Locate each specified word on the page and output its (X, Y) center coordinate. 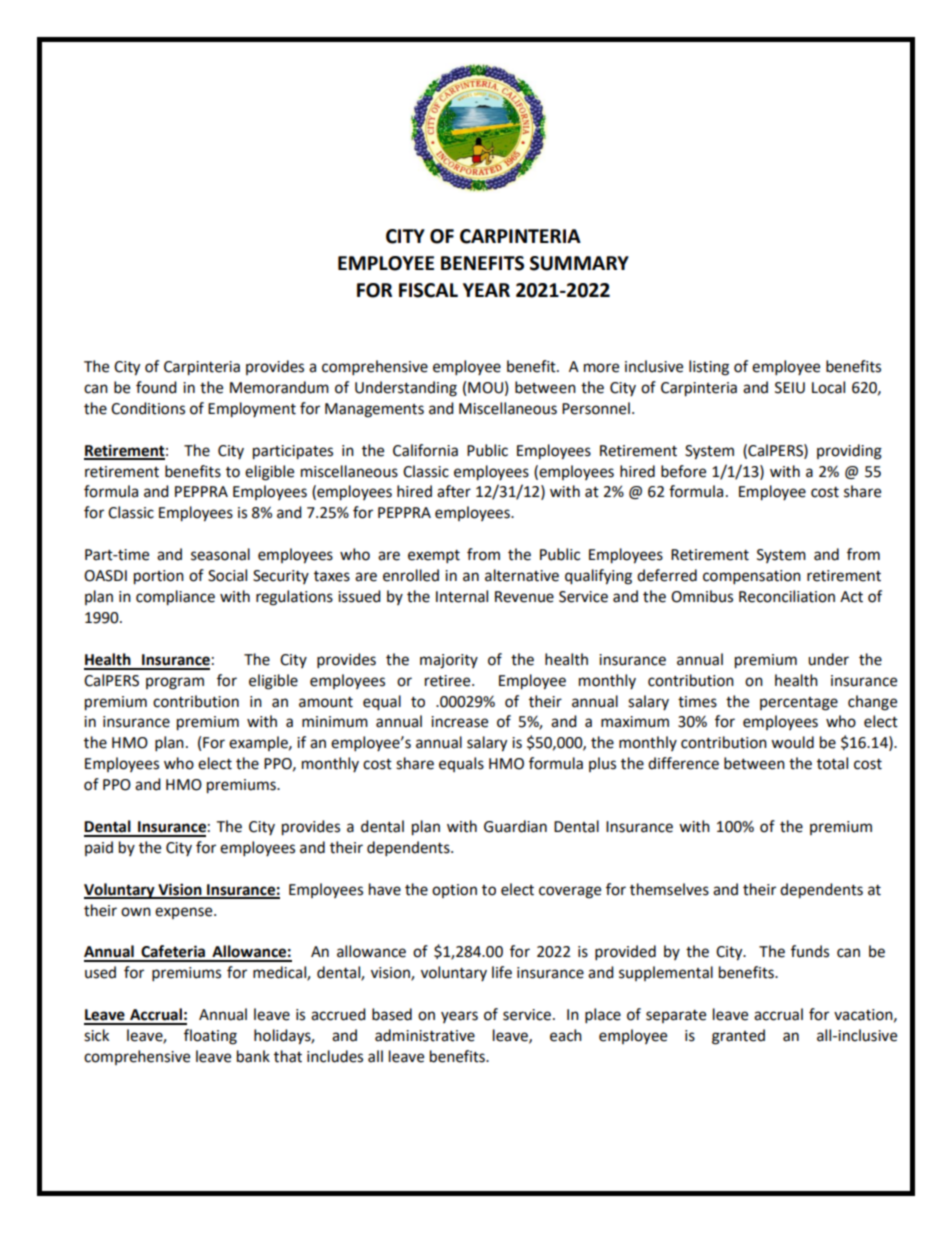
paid (99, 848)
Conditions (148, 408)
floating (210, 1037)
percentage (799, 704)
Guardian (515, 826)
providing (849, 452)
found (156, 387)
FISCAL (428, 290)
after (454, 491)
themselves (669, 889)
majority (449, 661)
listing (709, 368)
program (175, 683)
